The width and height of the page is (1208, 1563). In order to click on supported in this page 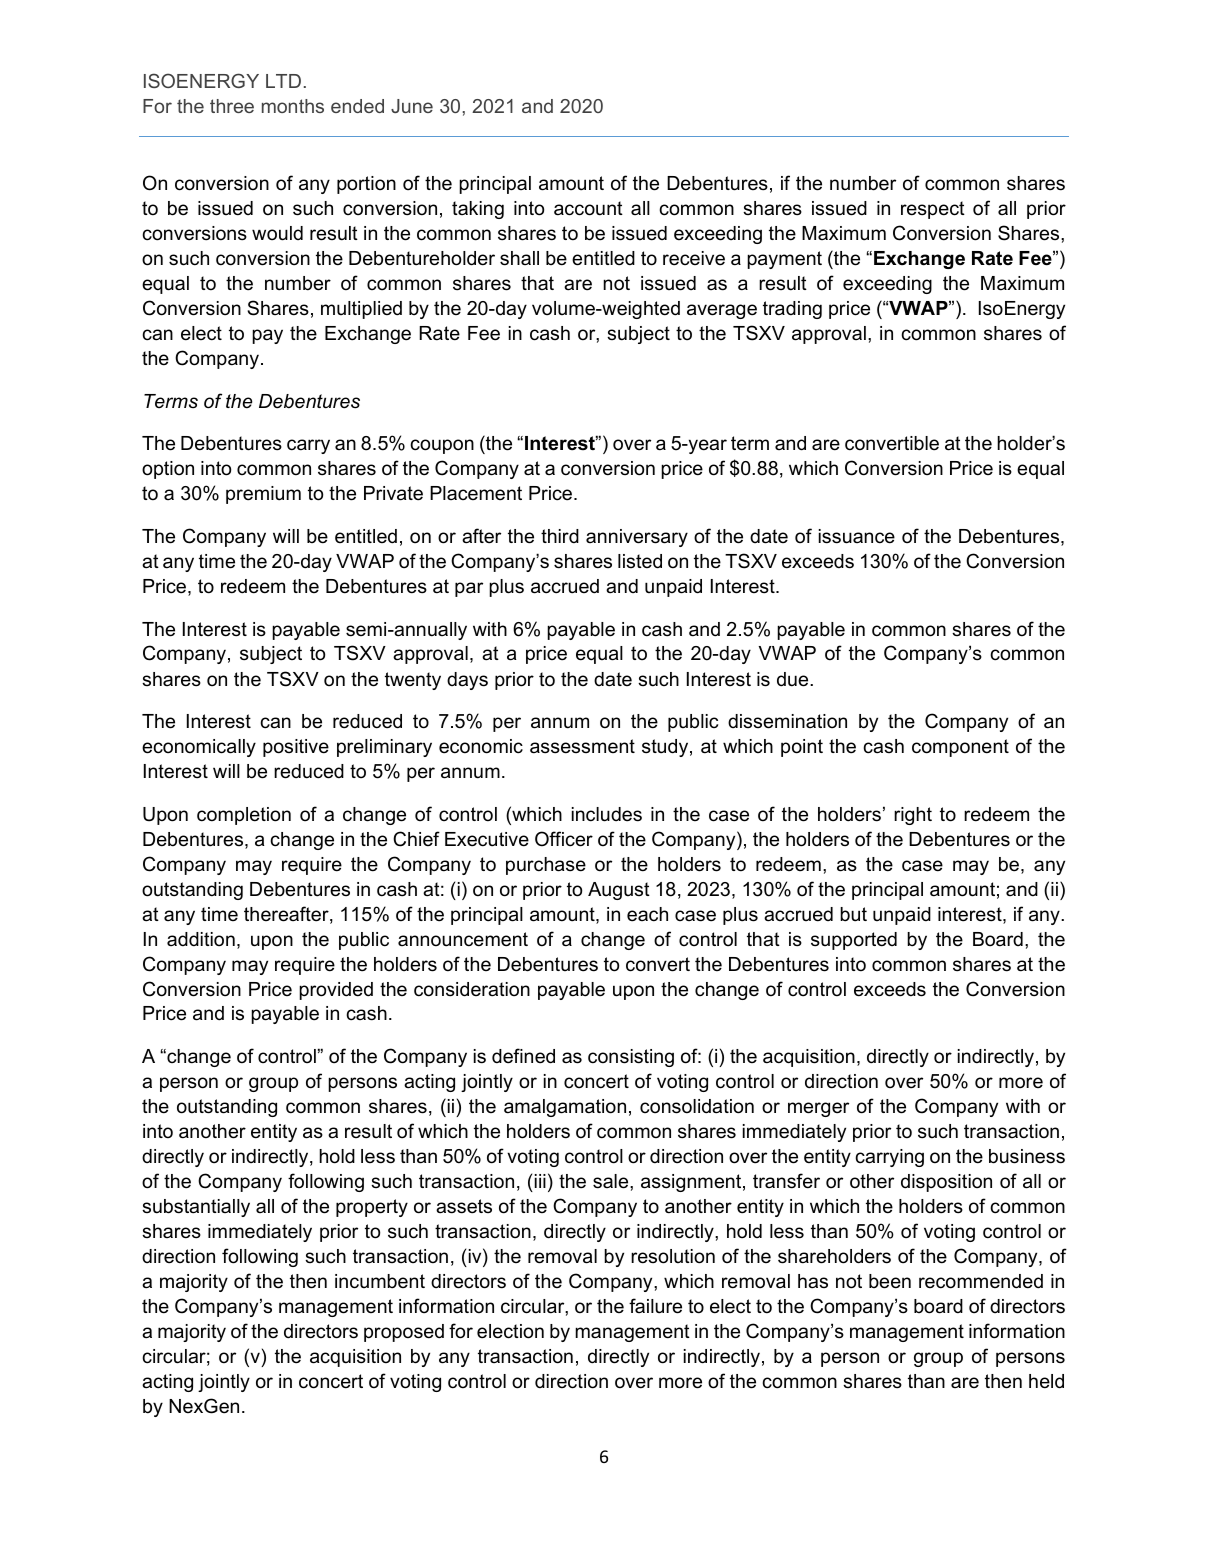, I will do `click(854, 941)`.
